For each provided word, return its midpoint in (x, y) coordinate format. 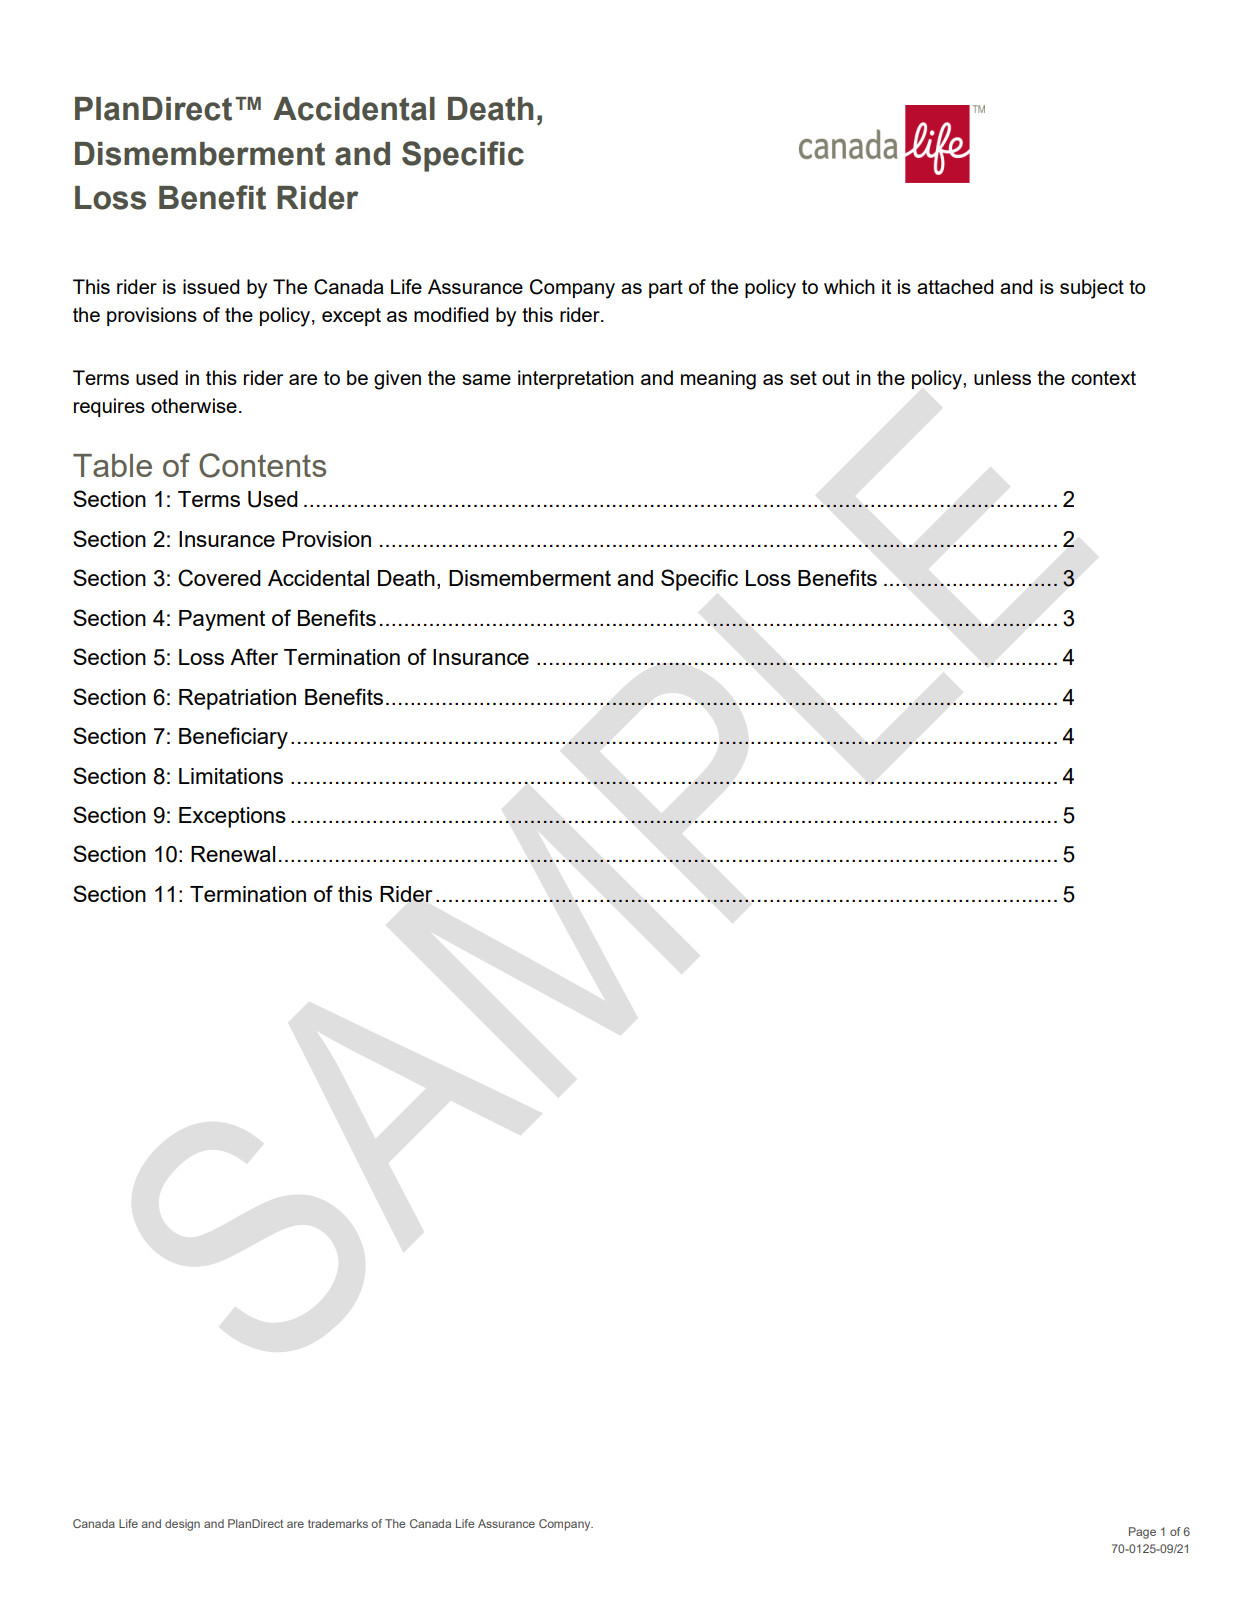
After (254, 656)
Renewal (233, 854)
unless (1002, 377)
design (182, 1525)
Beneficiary (233, 738)
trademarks (338, 1523)
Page (1142, 1533)
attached (955, 286)
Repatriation (237, 699)
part (666, 289)
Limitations (231, 776)
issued (211, 286)
